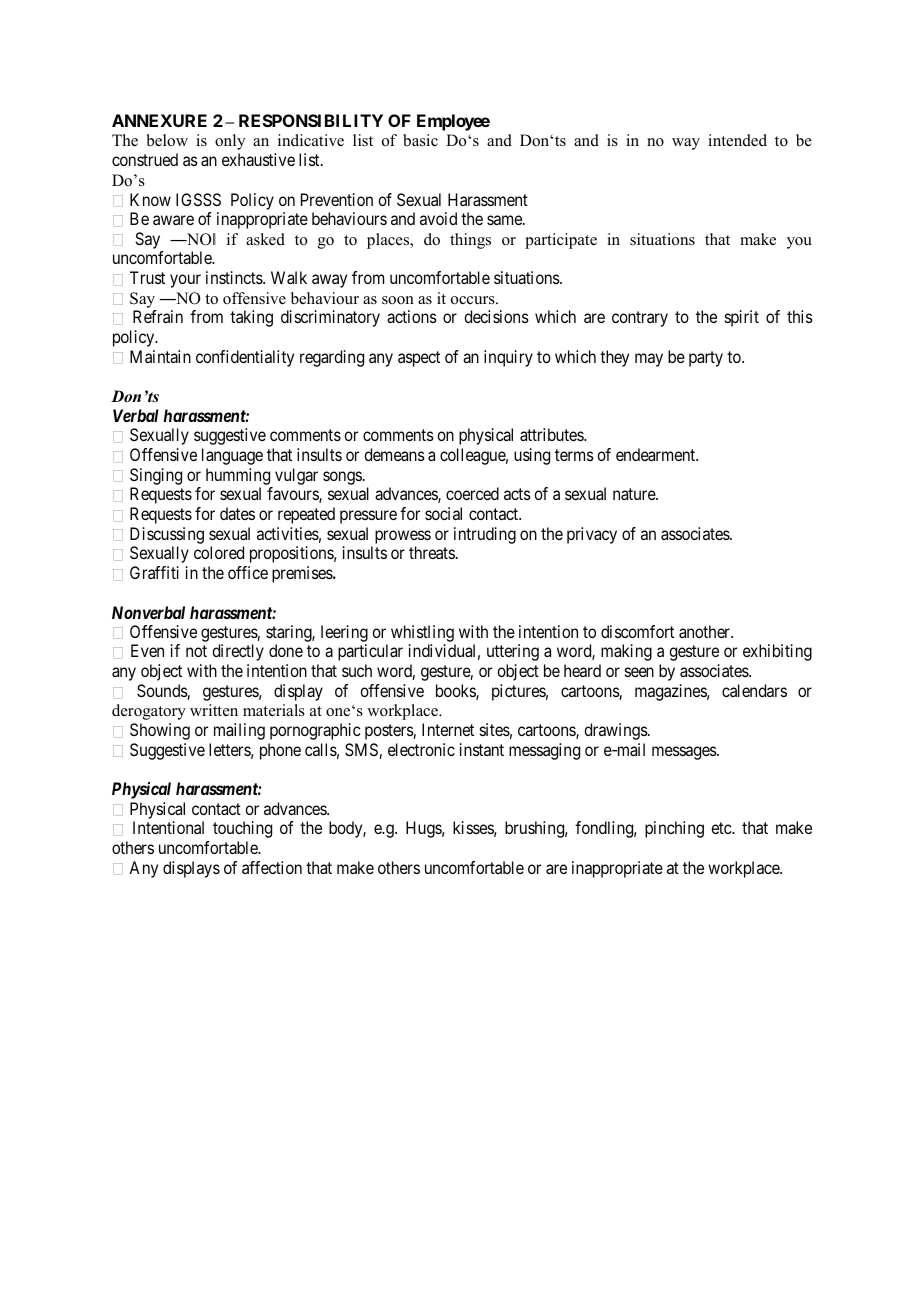 The height and width of the screenshot is (1308, 924). Describe the element at coordinates (777, 652) in the screenshot. I see `exhibiting` at that location.
